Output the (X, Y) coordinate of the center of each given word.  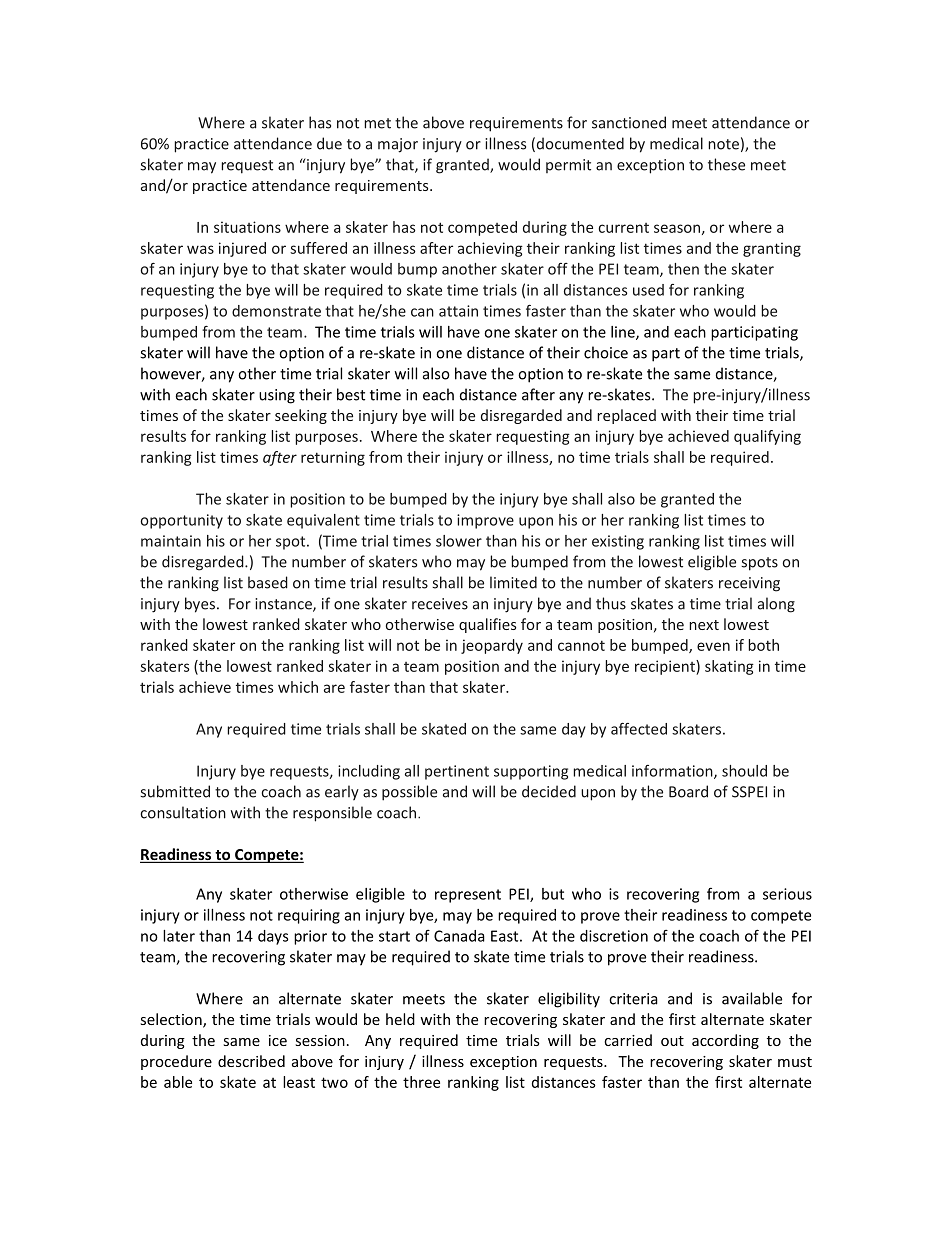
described (251, 1061)
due (329, 143)
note (723, 144)
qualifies (487, 625)
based (268, 582)
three (421, 1082)
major (398, 145)
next (704, 625)
